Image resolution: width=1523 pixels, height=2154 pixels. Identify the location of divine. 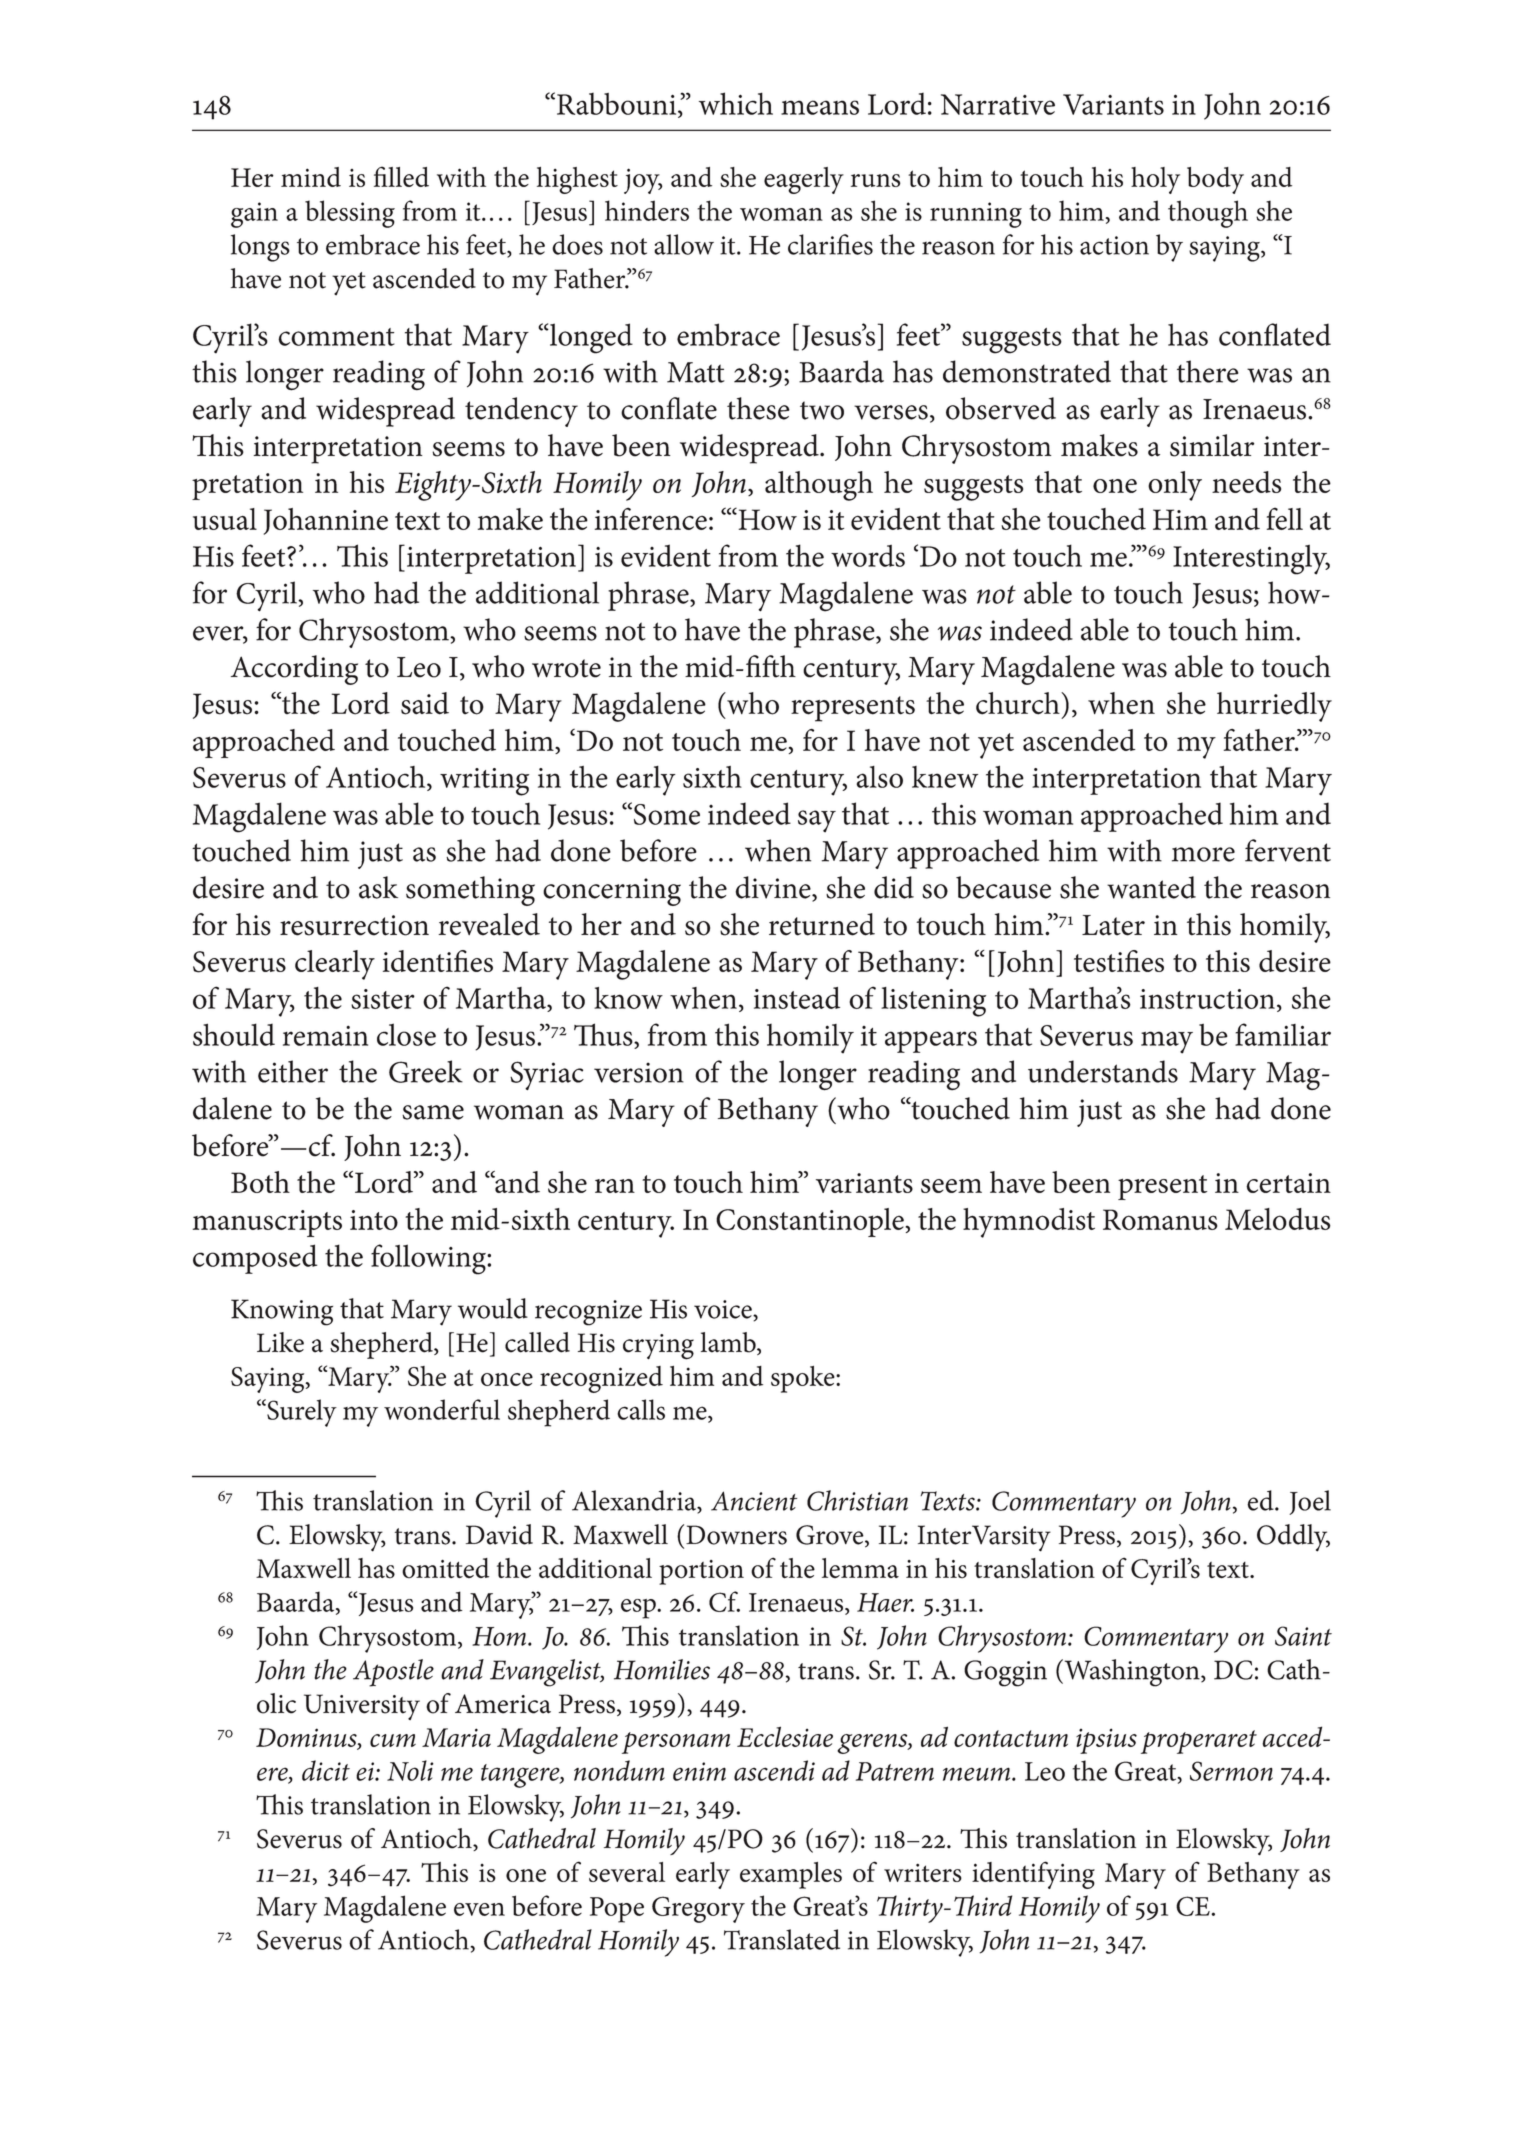
(774, 888).
